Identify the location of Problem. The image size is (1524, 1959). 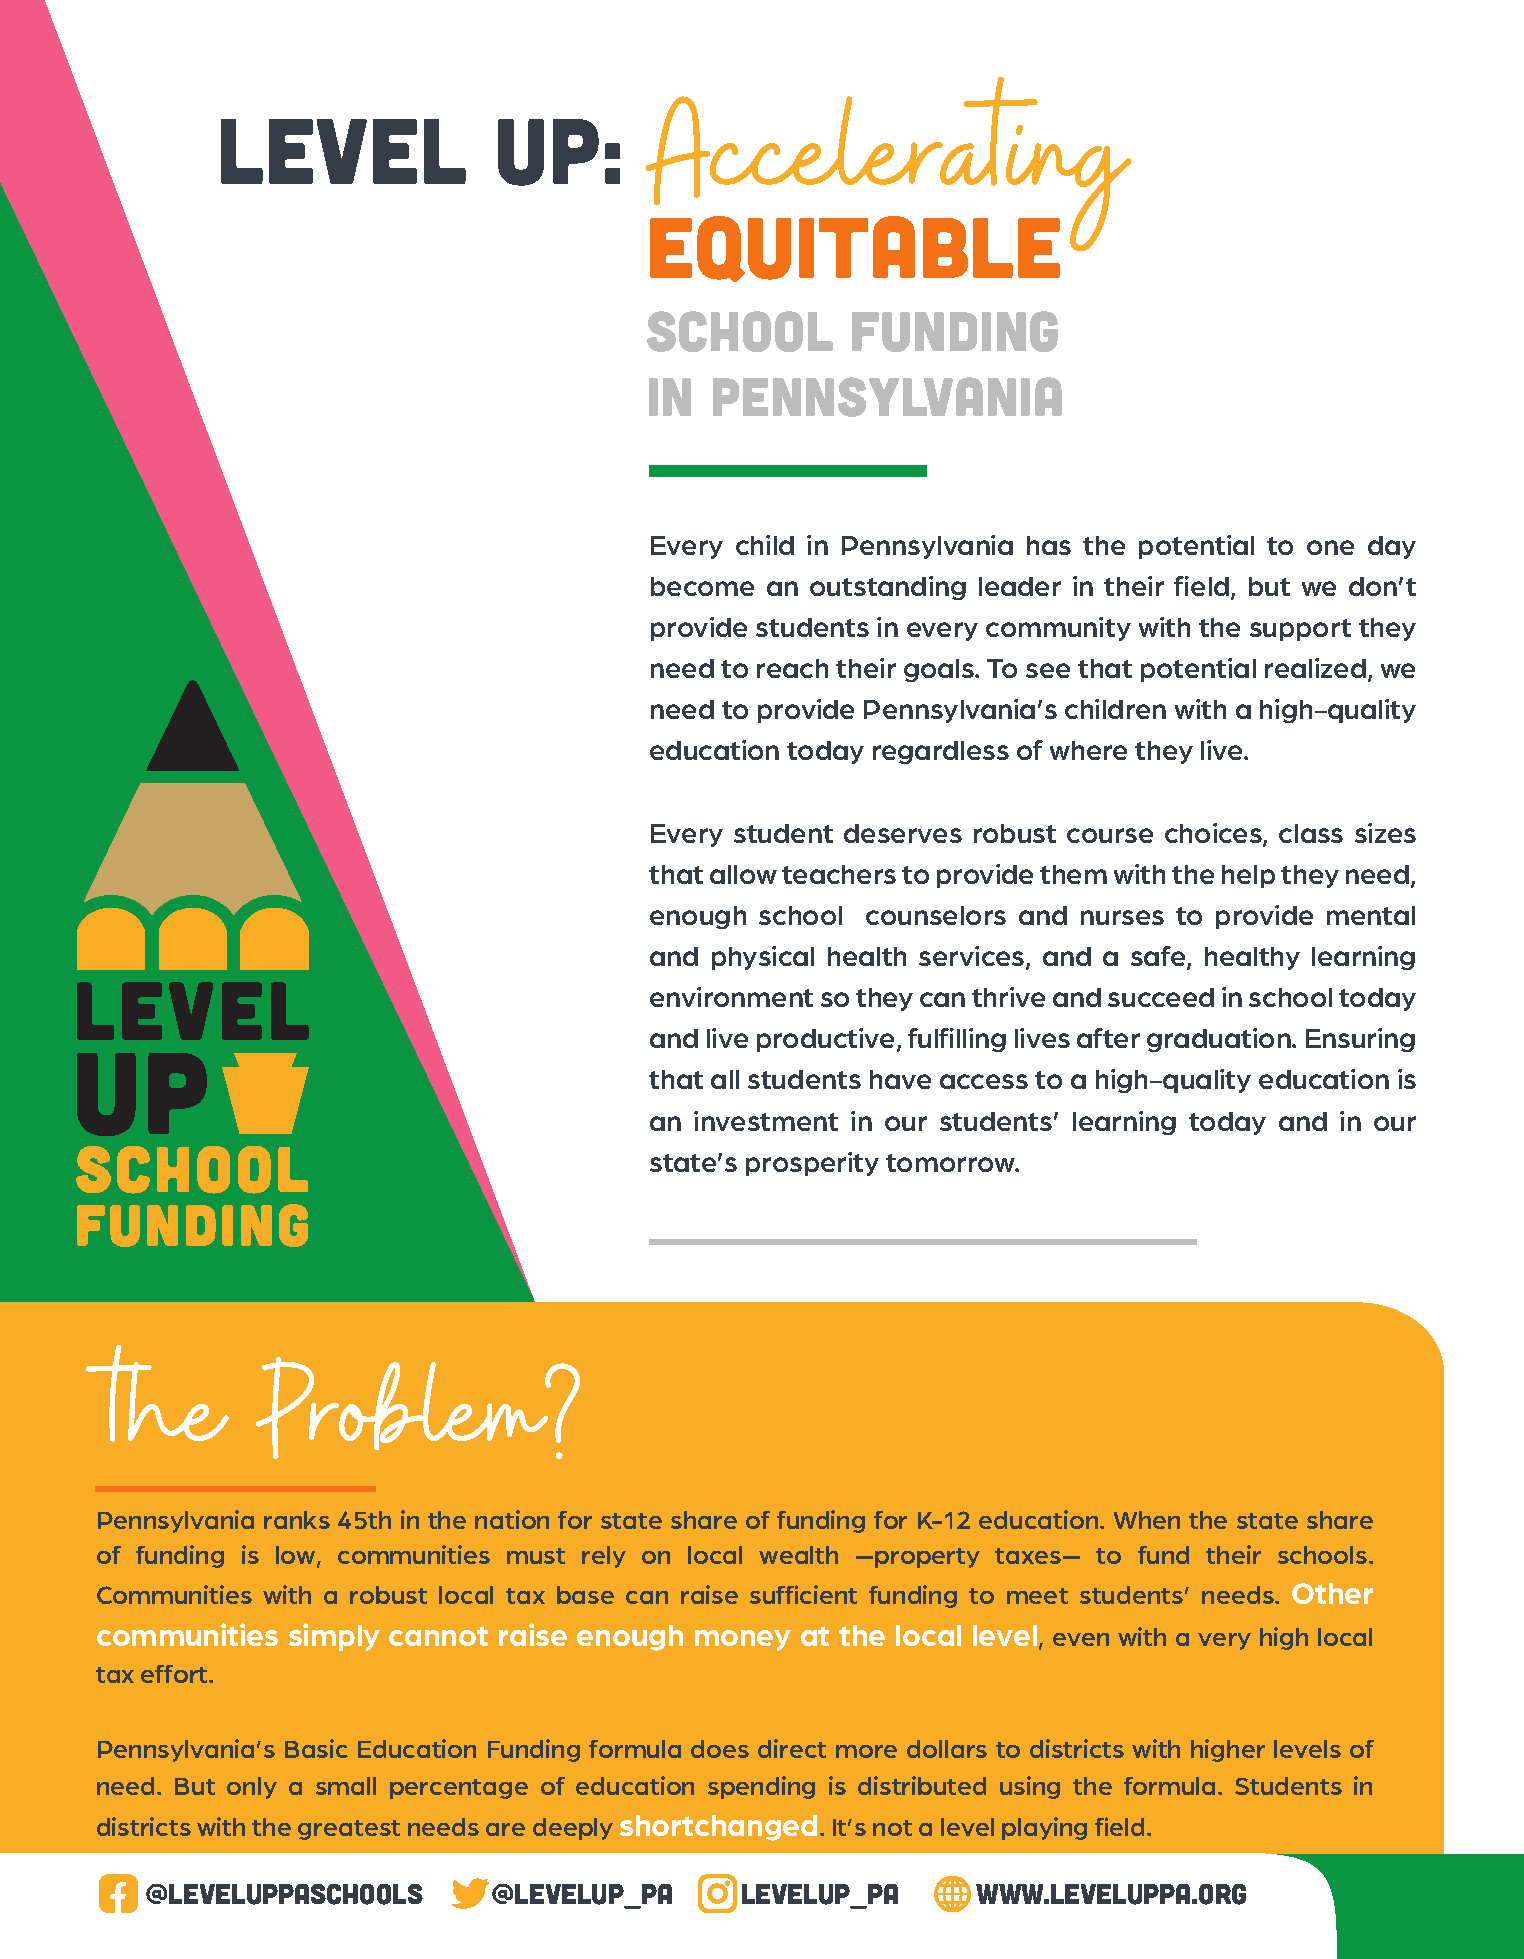
(404, 1408).
